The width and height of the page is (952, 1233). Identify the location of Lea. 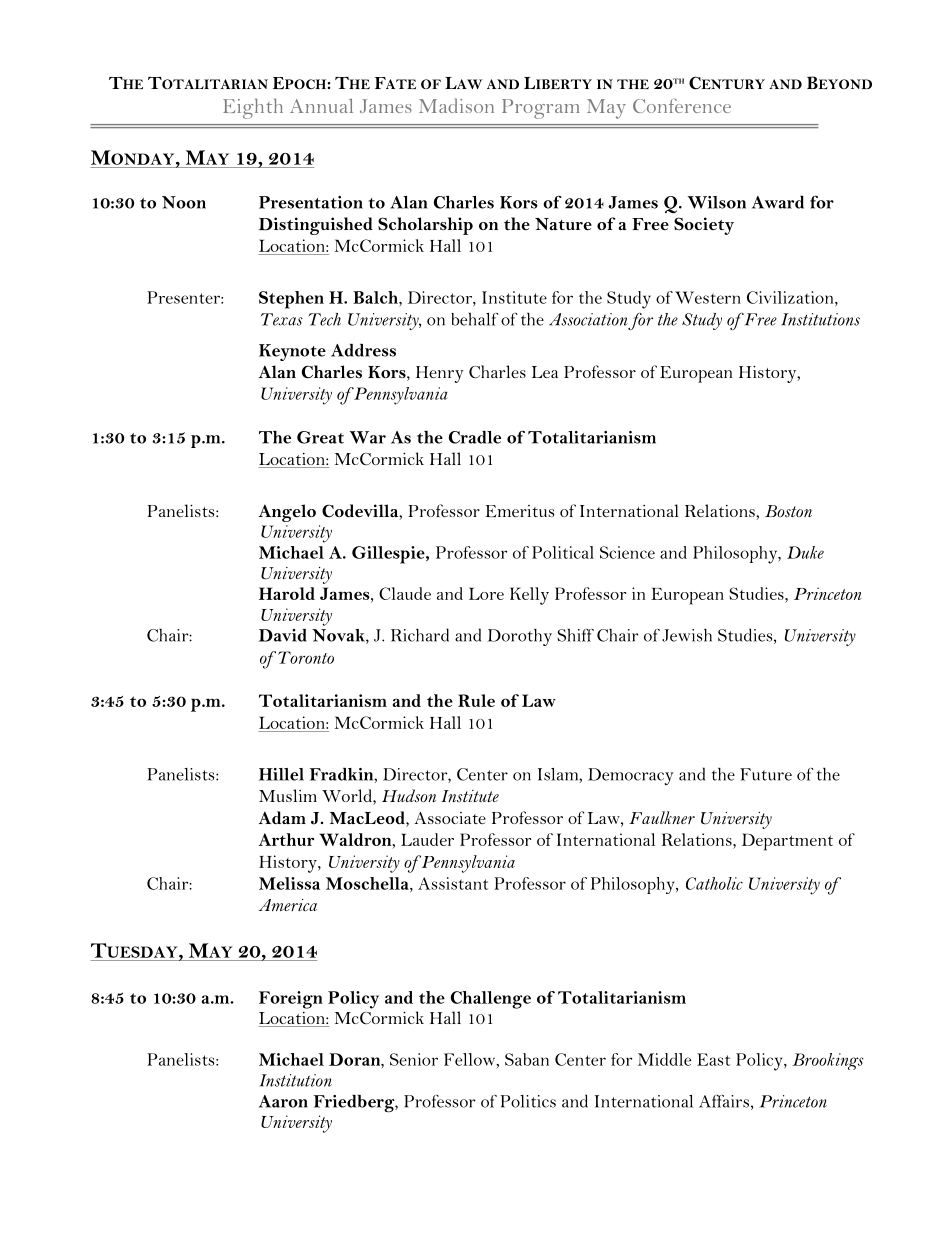
(545, 372).
